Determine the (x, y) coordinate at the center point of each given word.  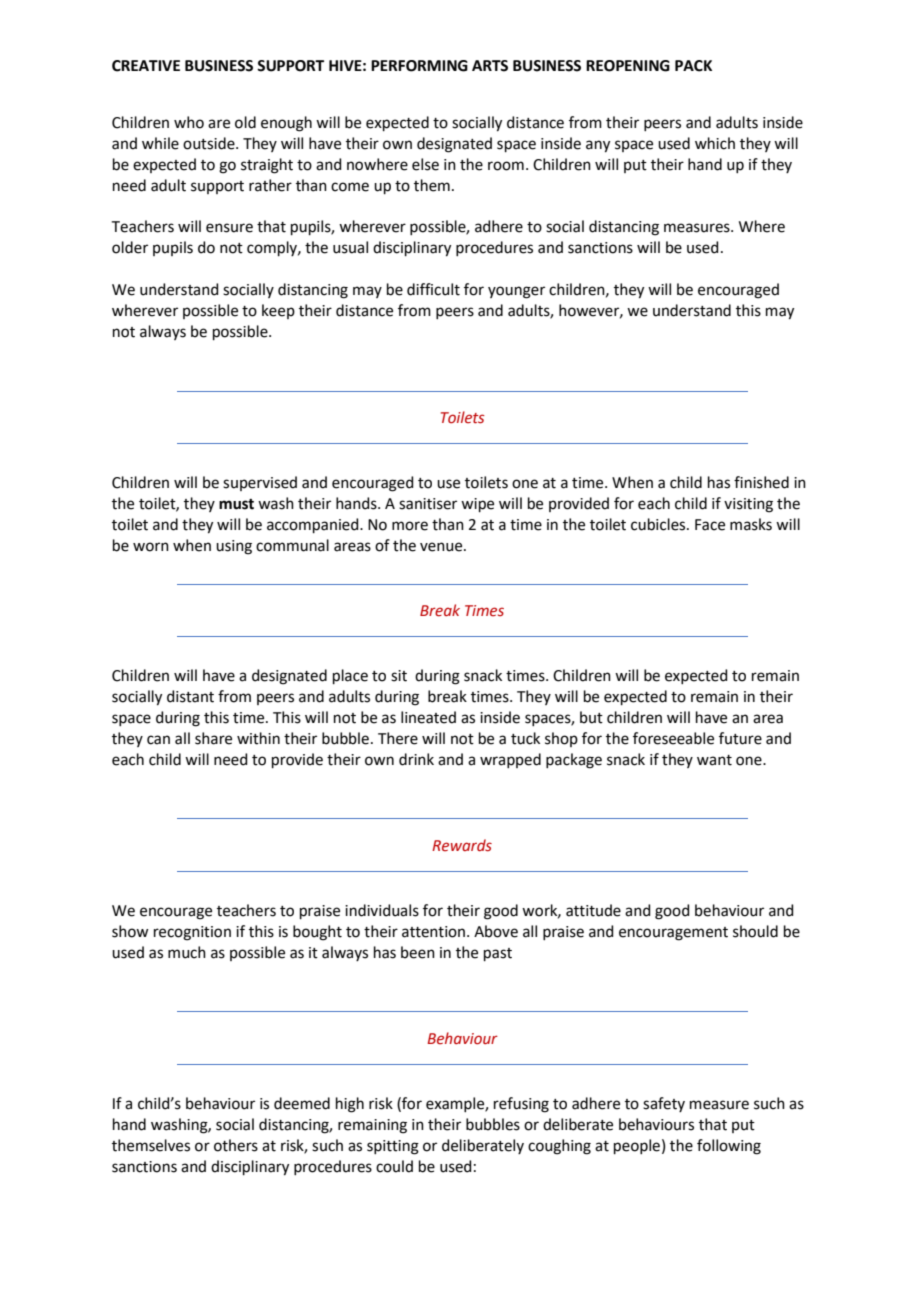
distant (190, 696)
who (189, 122)
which (715, 143)
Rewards (462, 845)
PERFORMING (419, 66)
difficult (433, 289)
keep (278, 311)
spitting (393, 1147)
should (755, 931)
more (410, 526)
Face (710, 525)
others (236, 1145)
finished (761, 482)
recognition (192, 933)
